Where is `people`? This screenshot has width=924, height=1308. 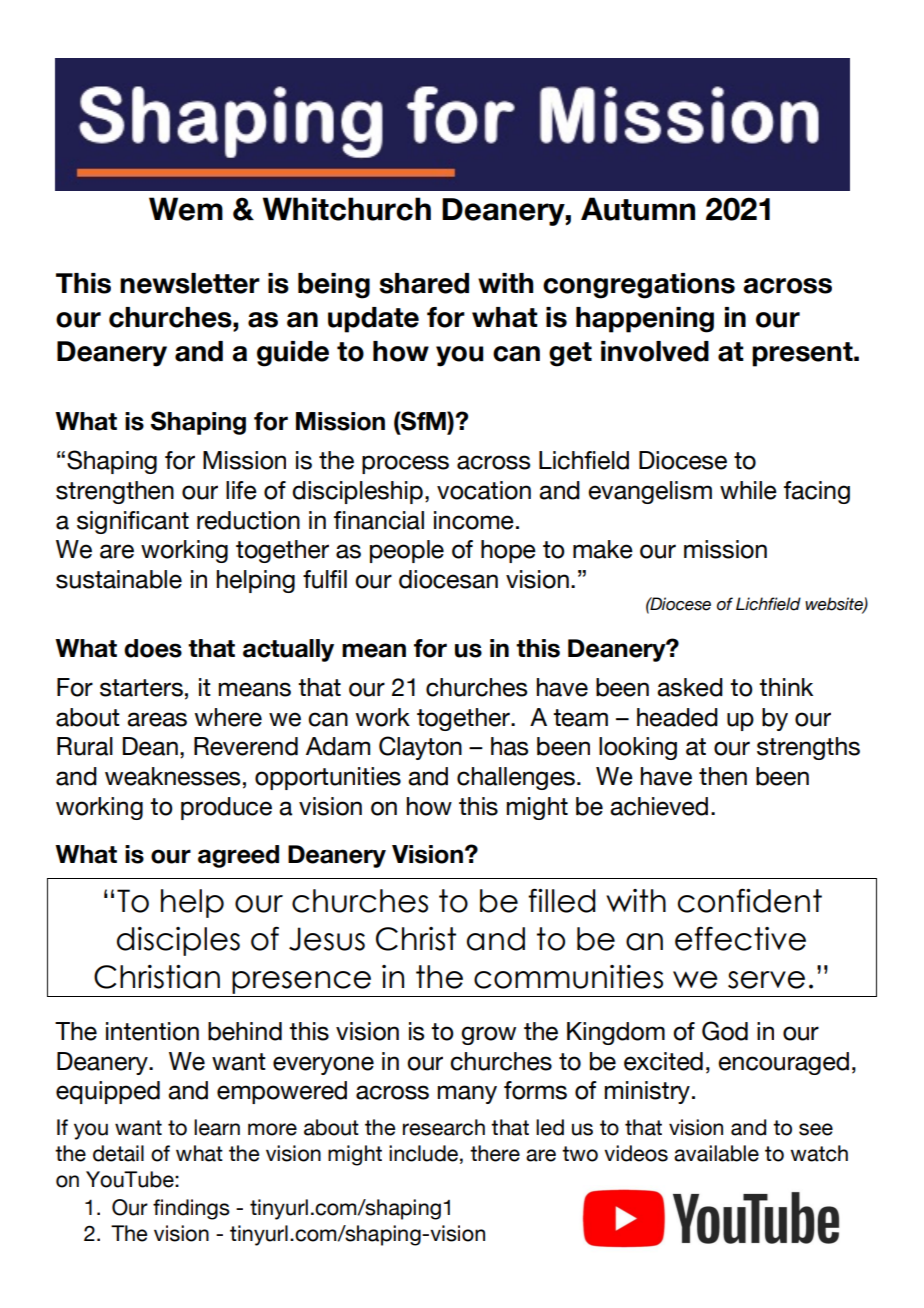 people is located at coordinates (407, 551).
